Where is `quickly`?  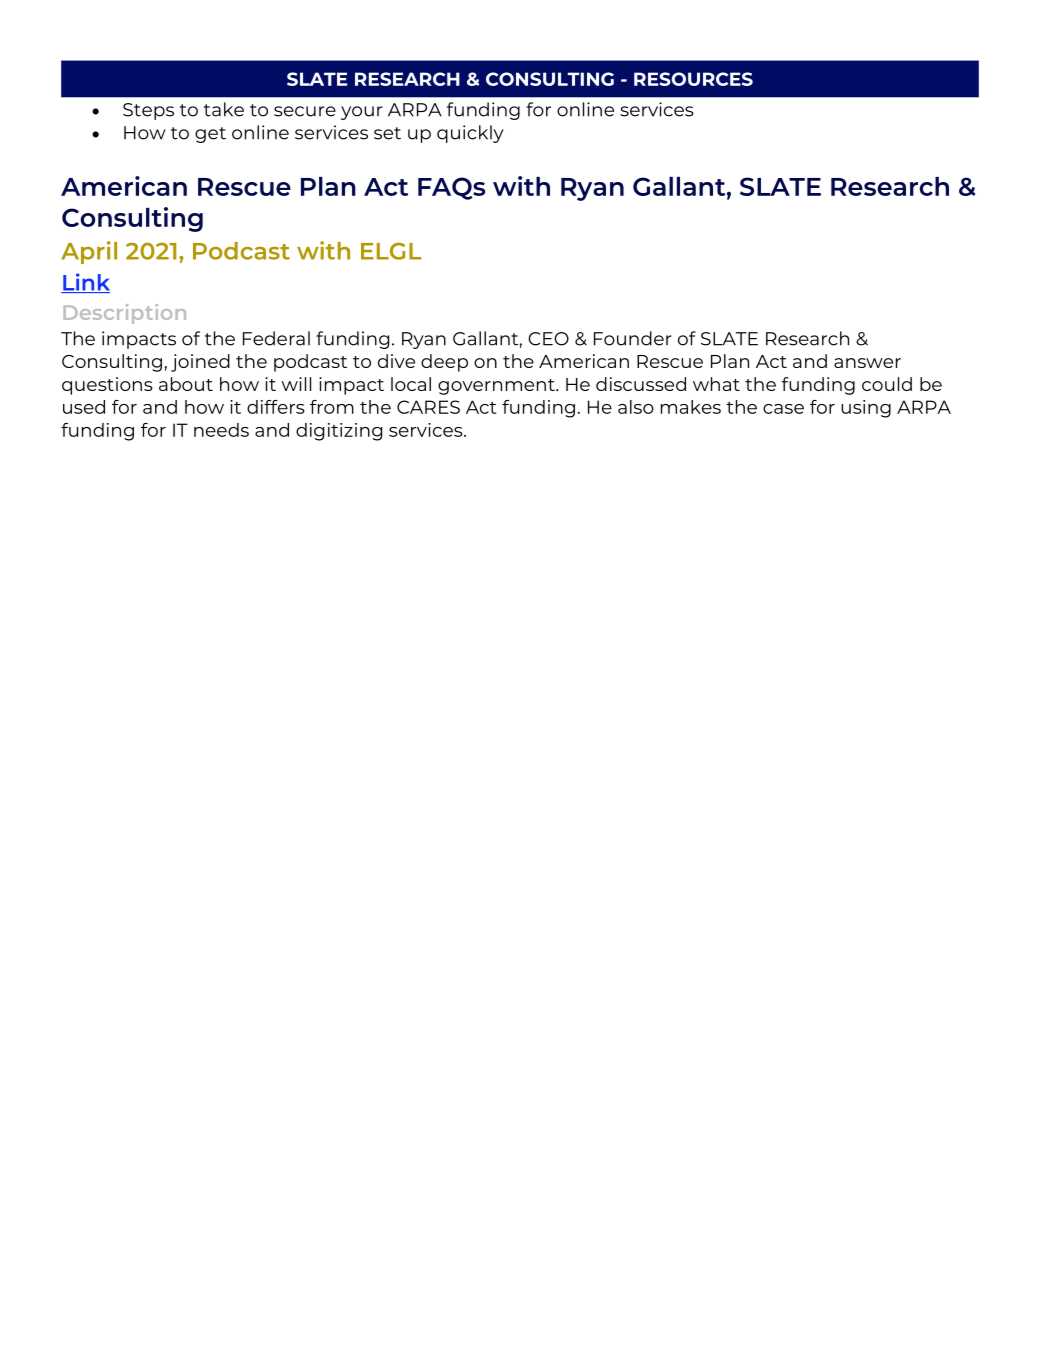
quickly is located at coordinates (470, 134).
